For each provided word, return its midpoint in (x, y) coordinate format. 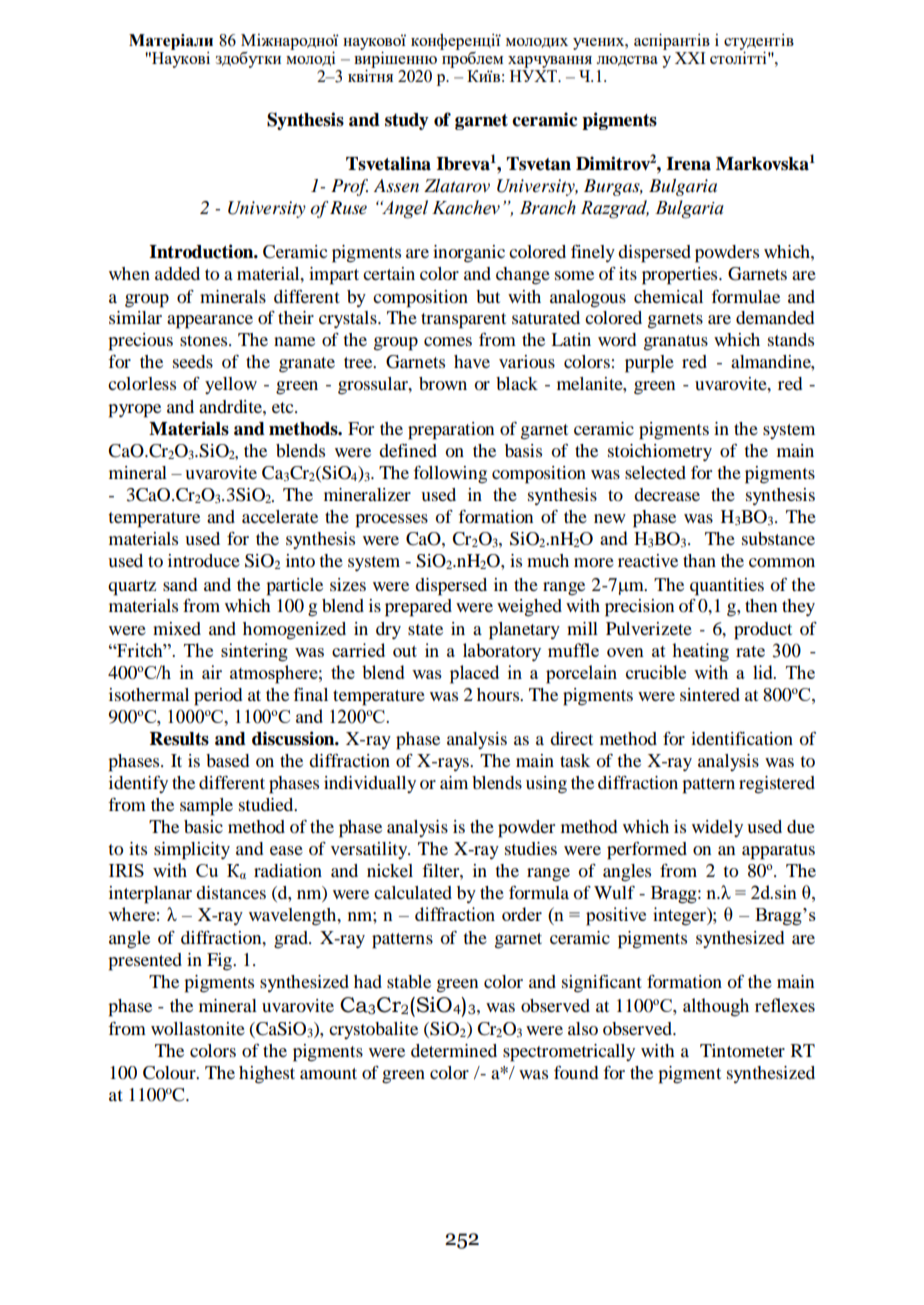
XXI (690, 58)
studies (531, 848)
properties (681, 276)
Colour (170, 1073)
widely (717, 828)
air (212, 672)
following (450, 475)
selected (655, 472)
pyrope (134, 411)
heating (700, 652)
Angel (404, 209)
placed (474, 674)
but (488, 296)
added (177, 273)
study (407, 121)
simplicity (192, 851)
